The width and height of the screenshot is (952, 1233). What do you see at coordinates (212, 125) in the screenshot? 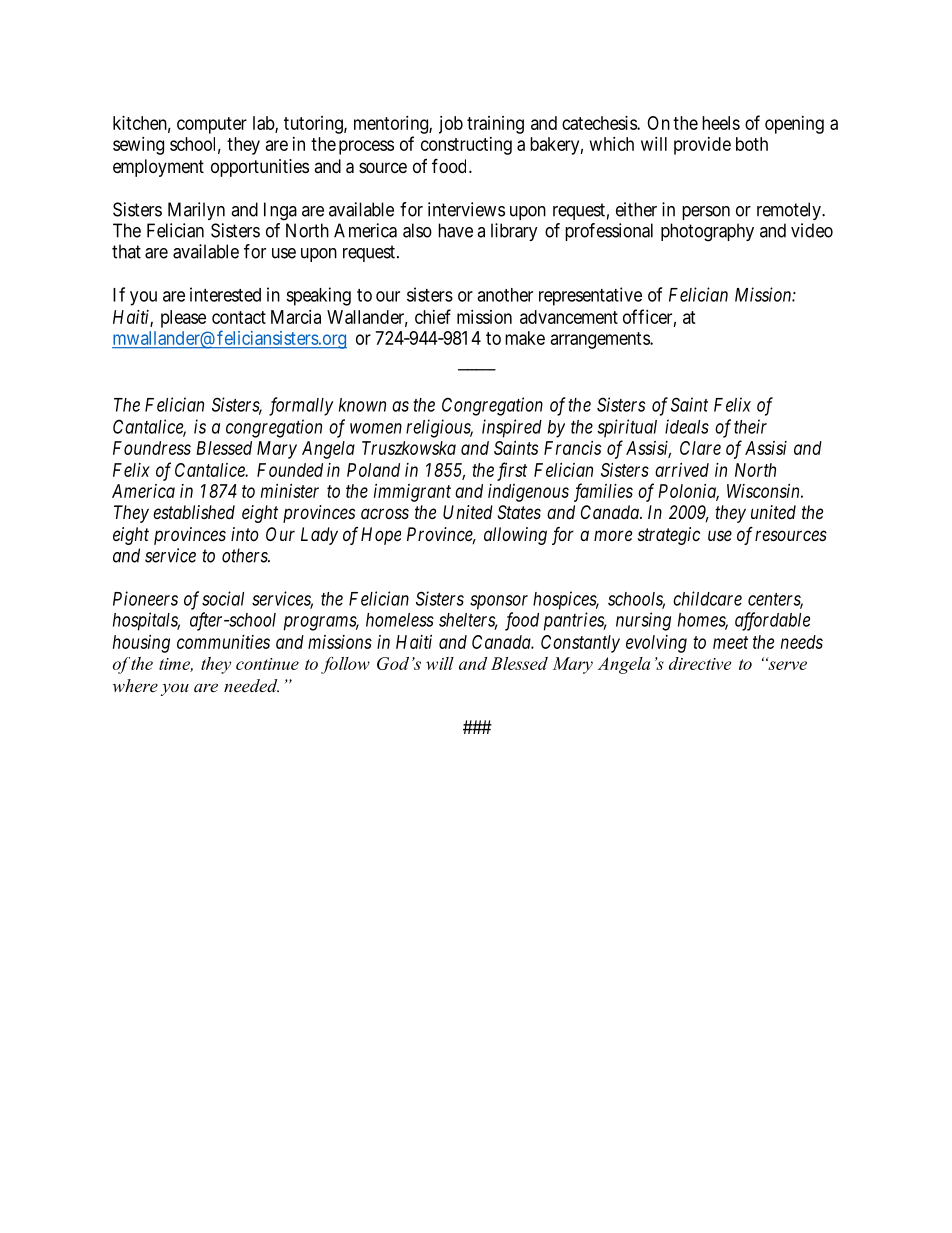
I see `computer` at bounding box center [212, 125].
